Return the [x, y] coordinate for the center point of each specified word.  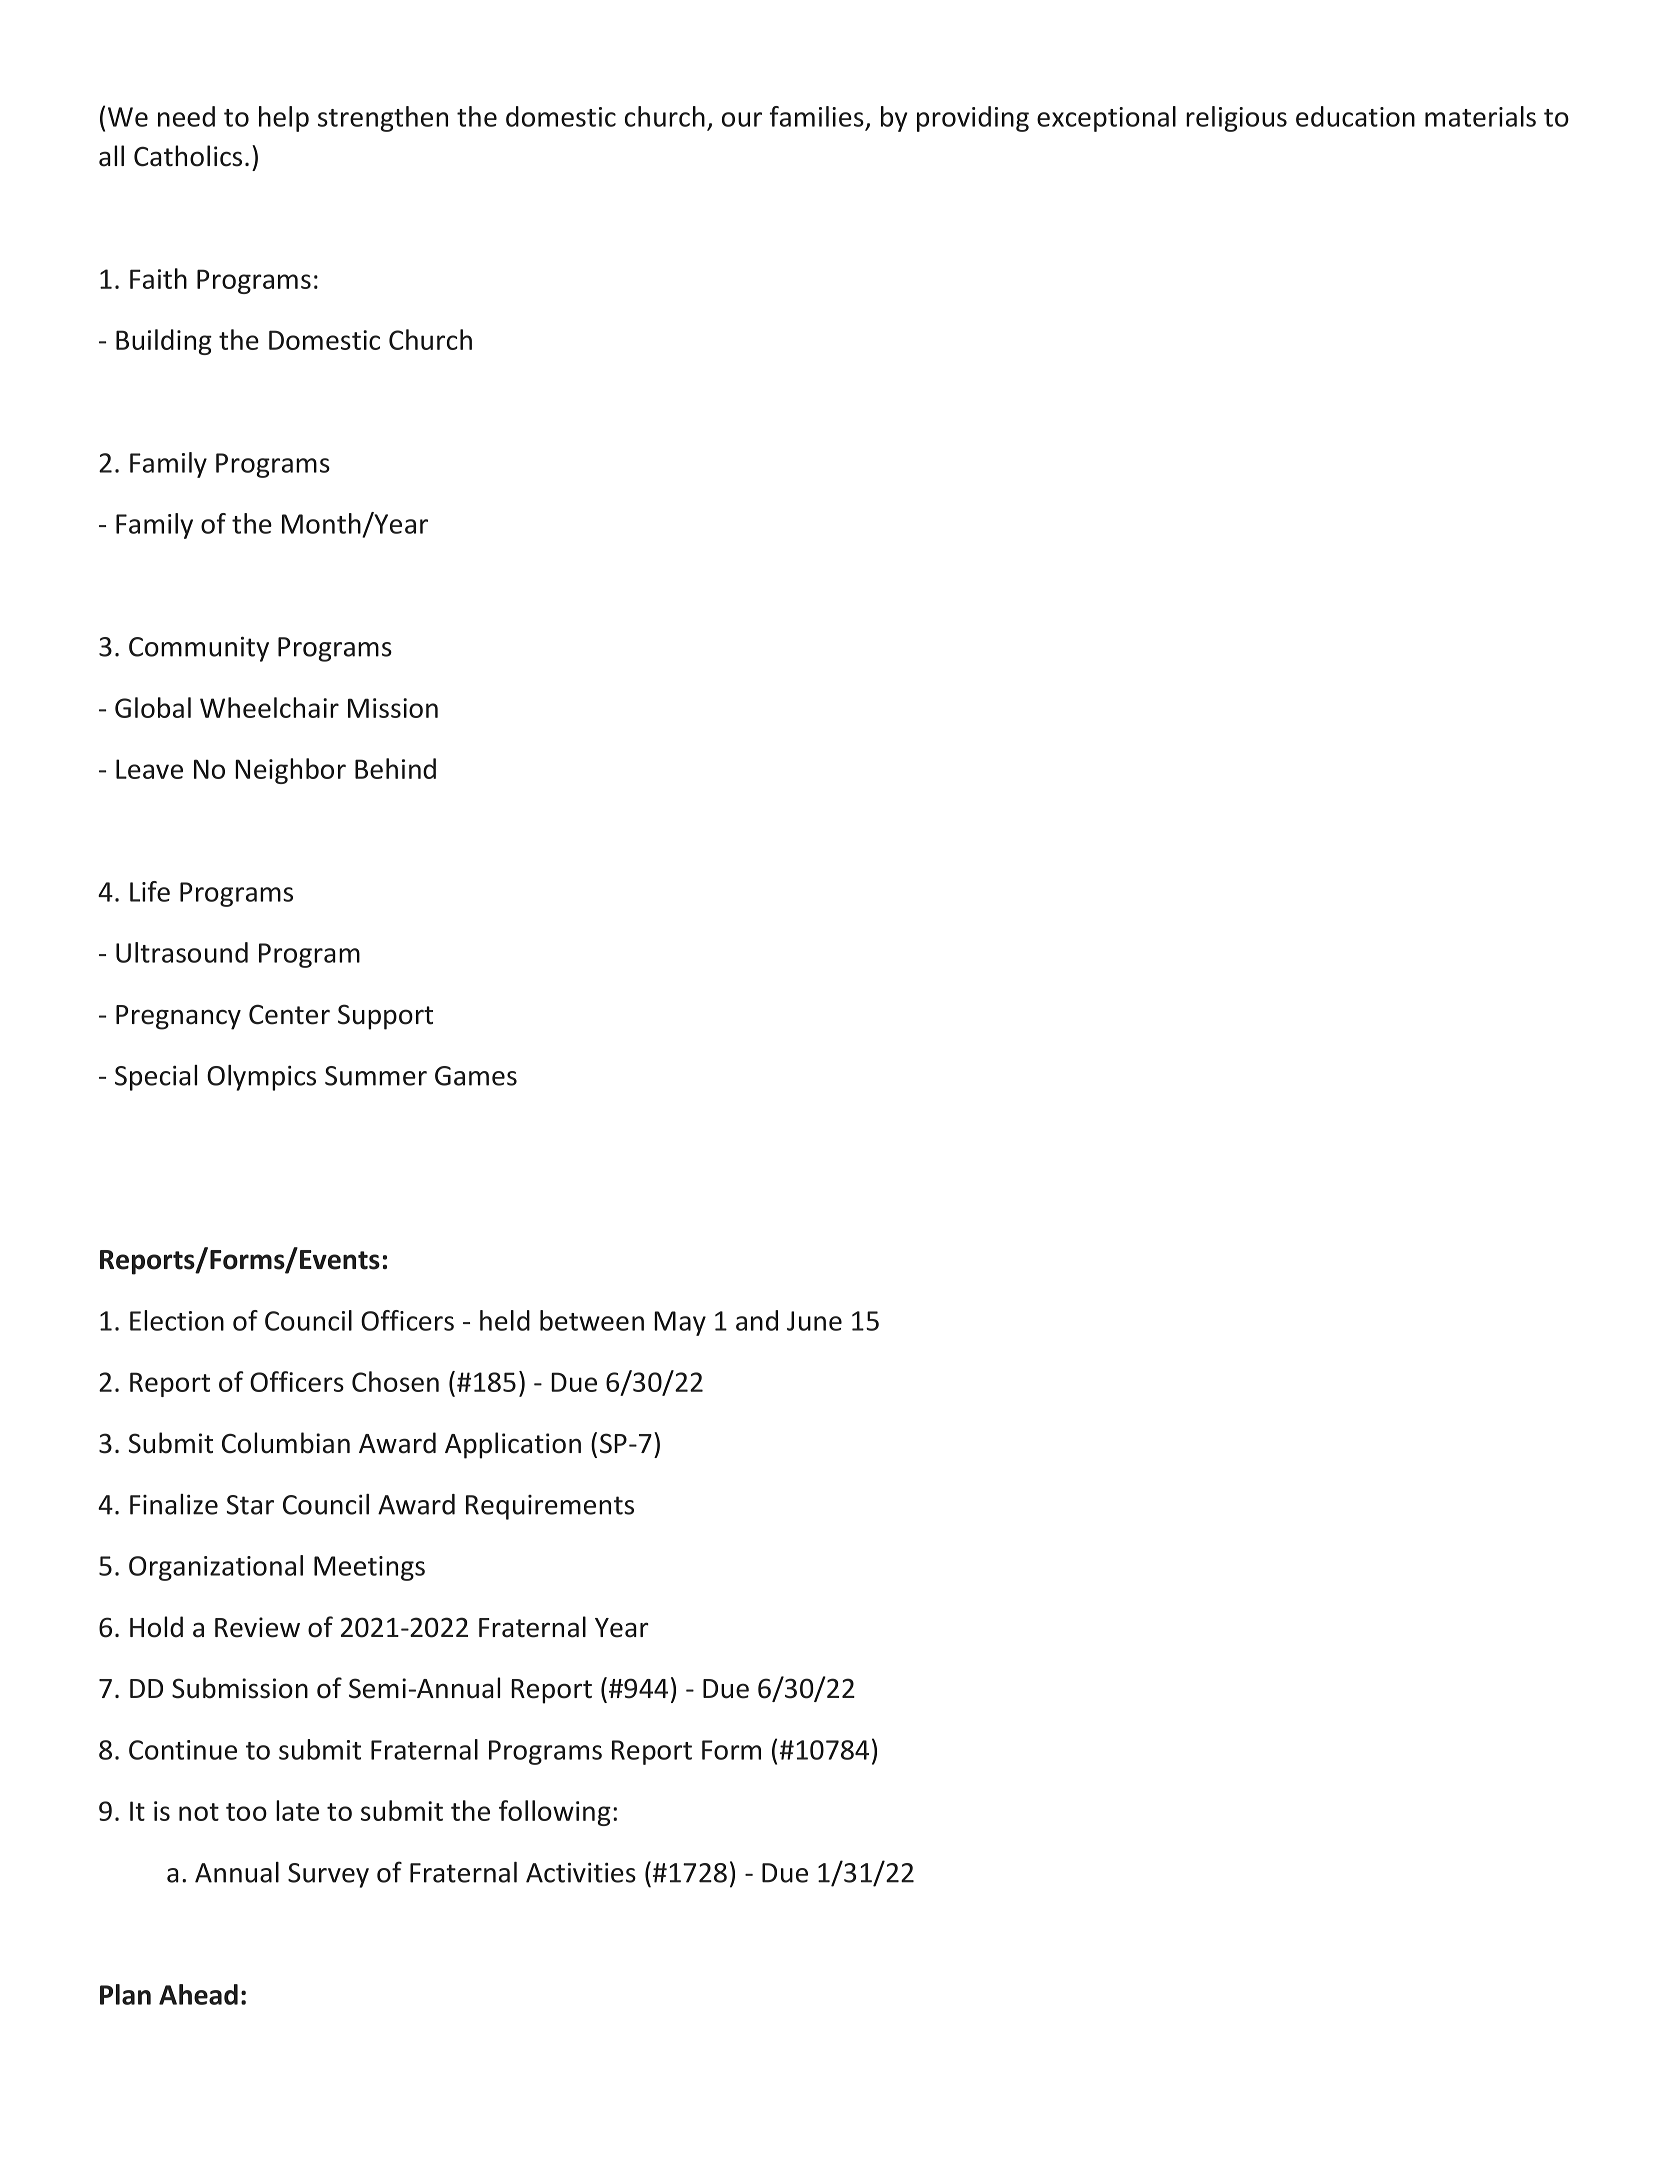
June [814, 1321]
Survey [328, 1875]
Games [476, 1076]
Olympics [261, 1078]
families [817, 116]
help [284, 119]
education [1355, 116]
